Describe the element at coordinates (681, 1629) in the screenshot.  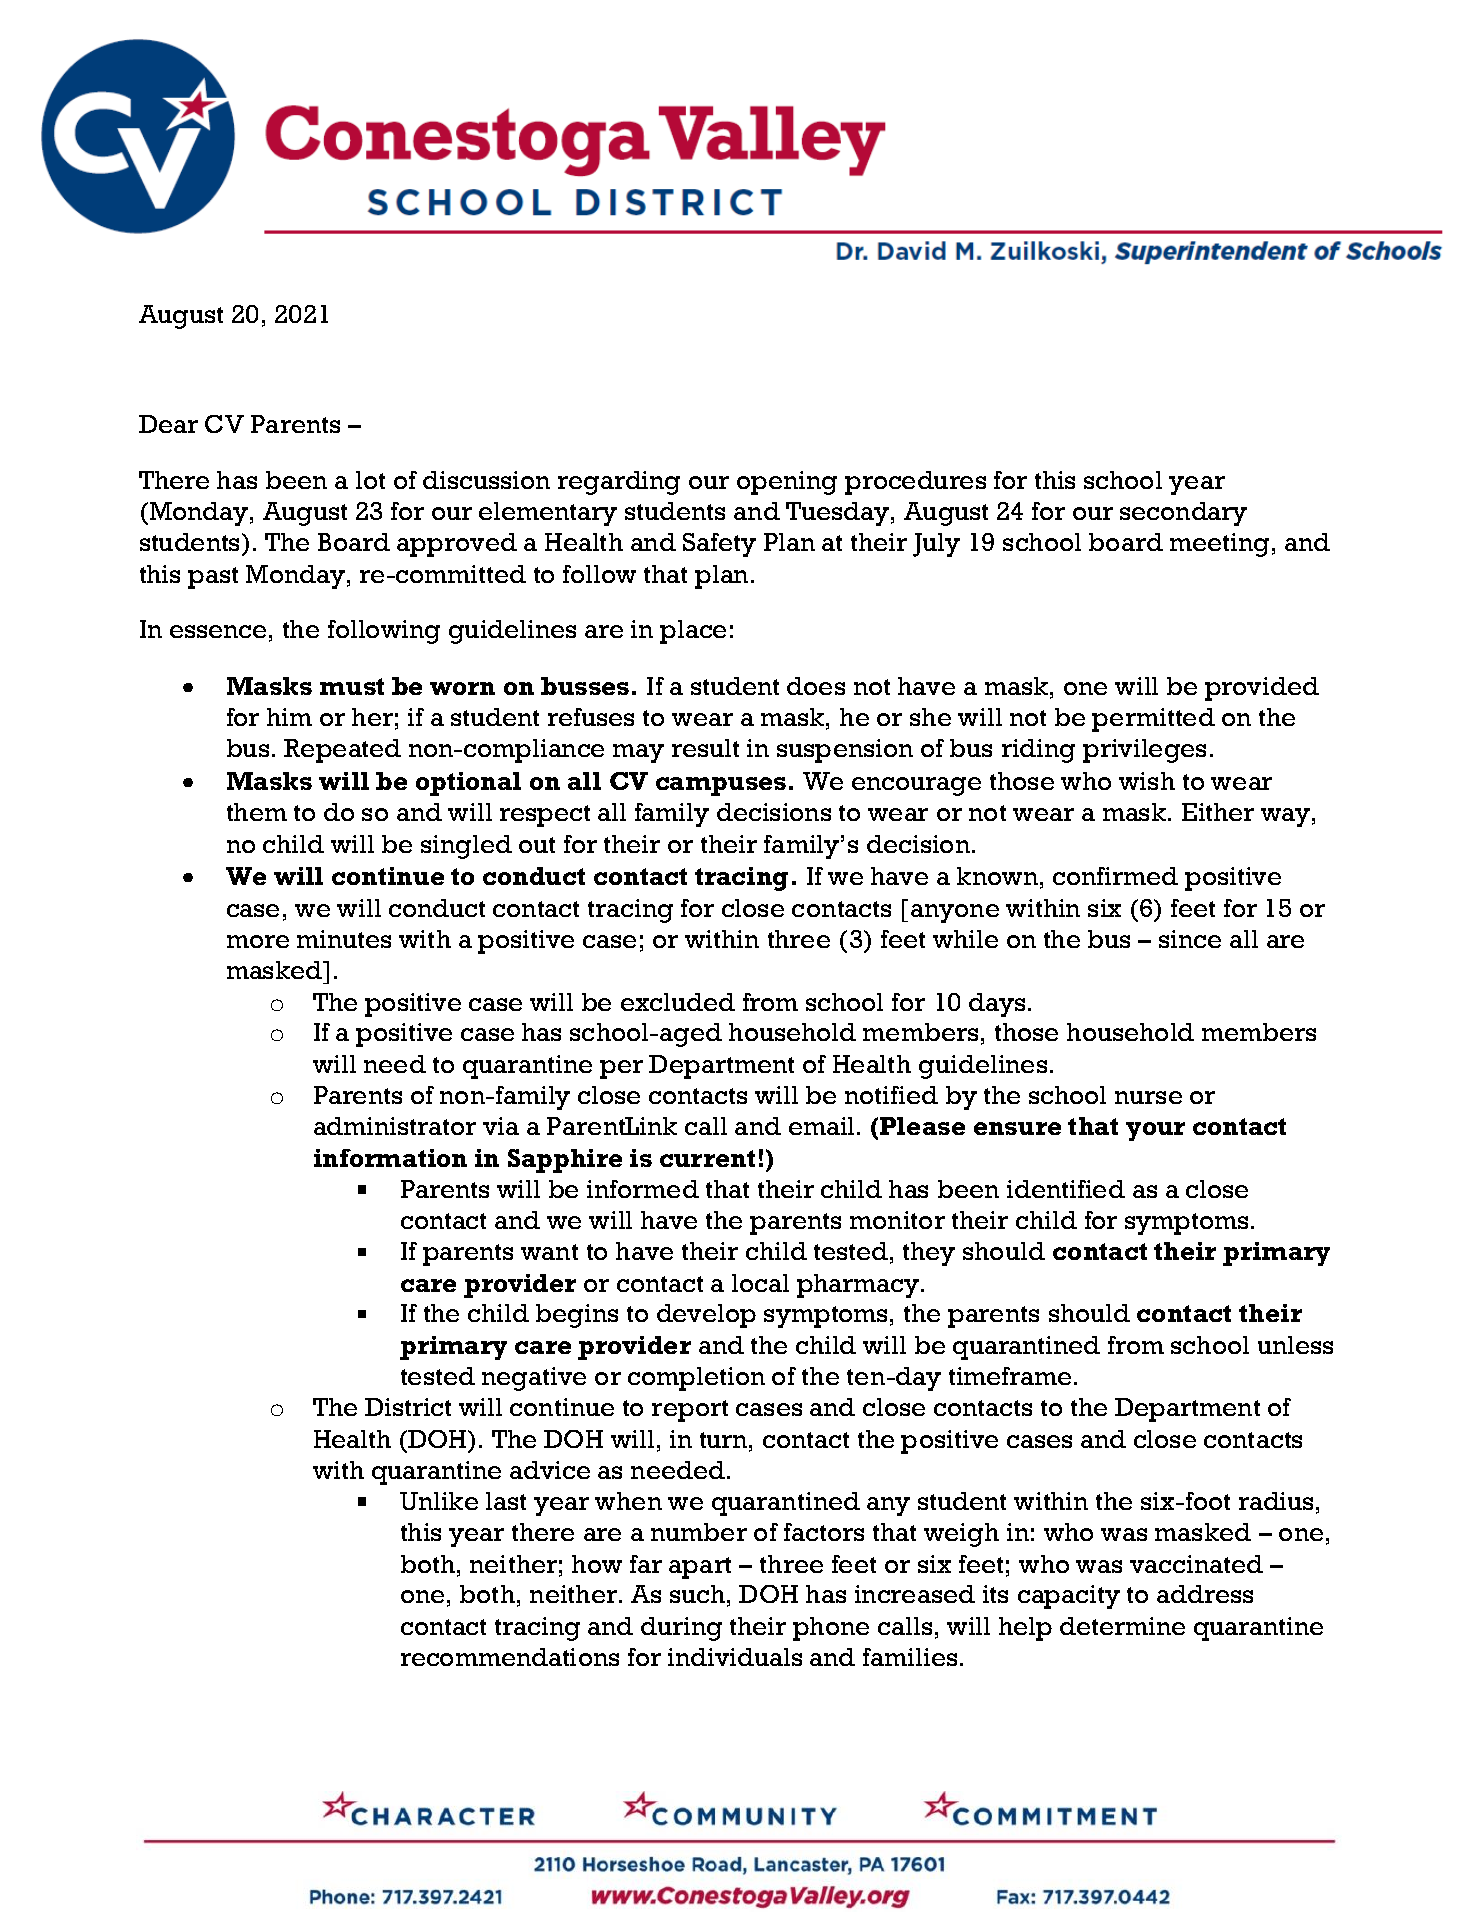
I see `during` at that location.
